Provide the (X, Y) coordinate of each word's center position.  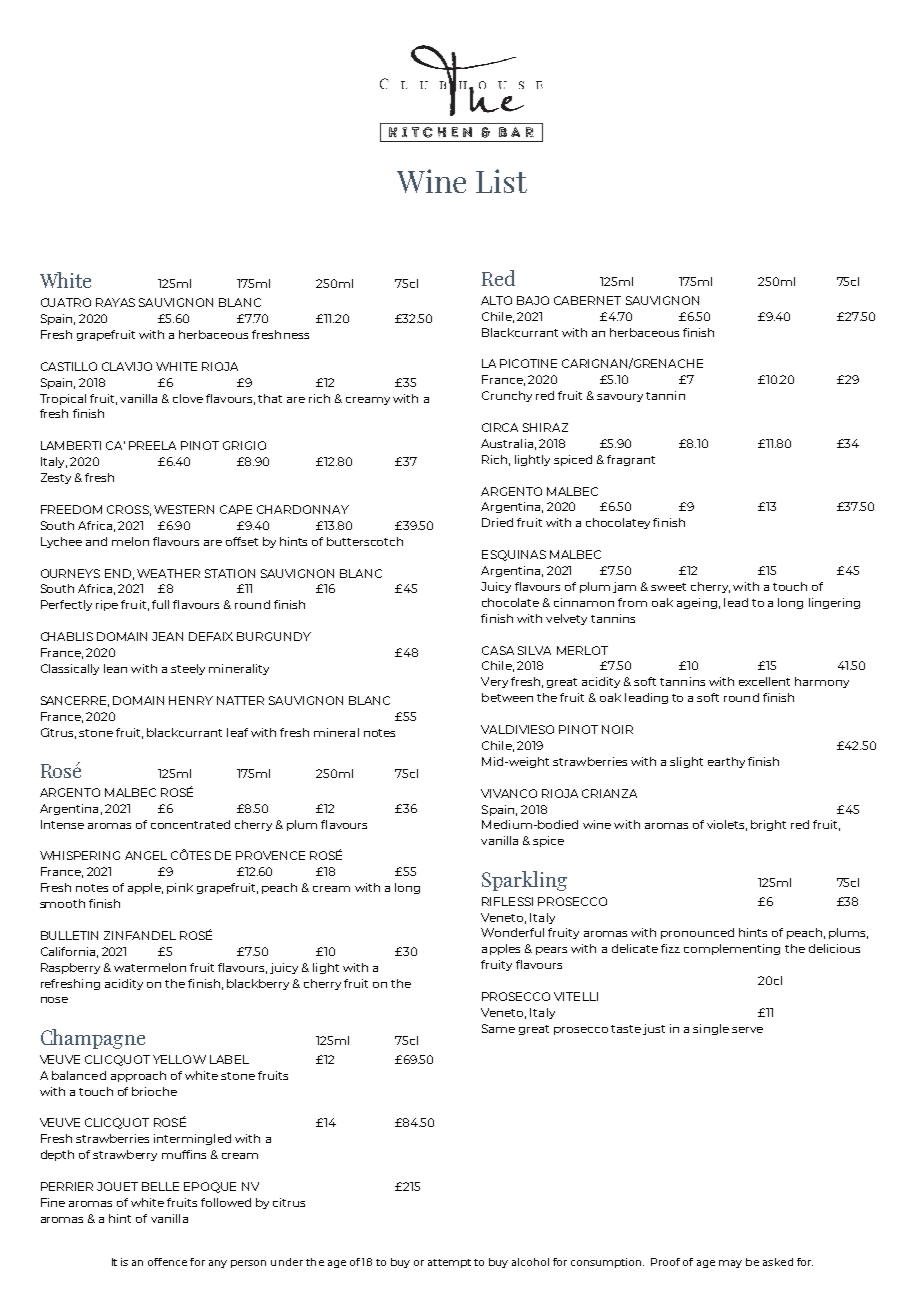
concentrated (190, 824)
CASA (498, 650)
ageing (697, 603)
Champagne (93, 1039)
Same (498, 1028)
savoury (620, 398)
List (501, 181)
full (160, 604)
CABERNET (587, 300)
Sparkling (524, 881)
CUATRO (66, 302)
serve (747, 1030)
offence (167, 1262)
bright (768, 825)
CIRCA (500, 427)
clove (188, 398)
